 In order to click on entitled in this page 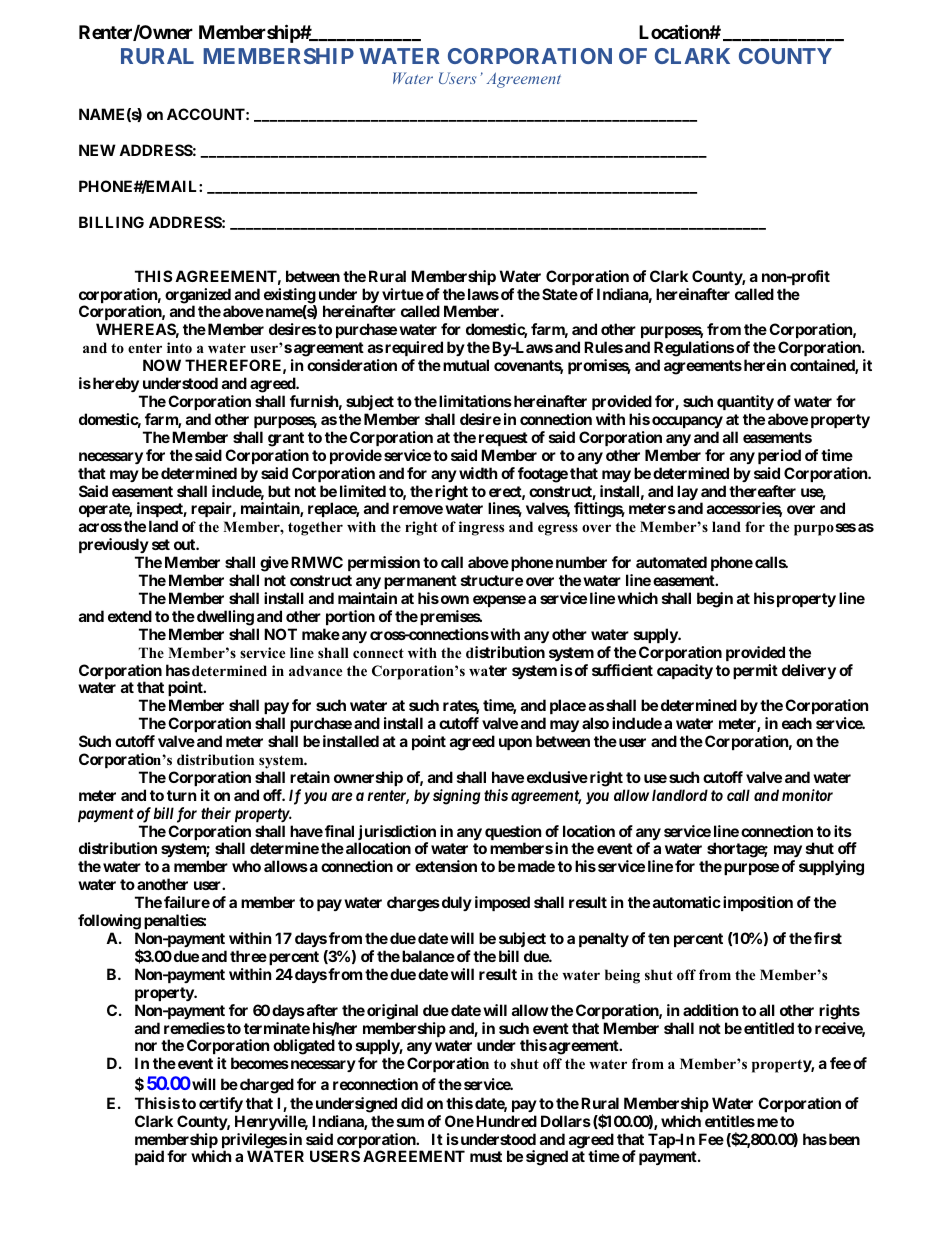, I will do `click(769, 1028)`.
